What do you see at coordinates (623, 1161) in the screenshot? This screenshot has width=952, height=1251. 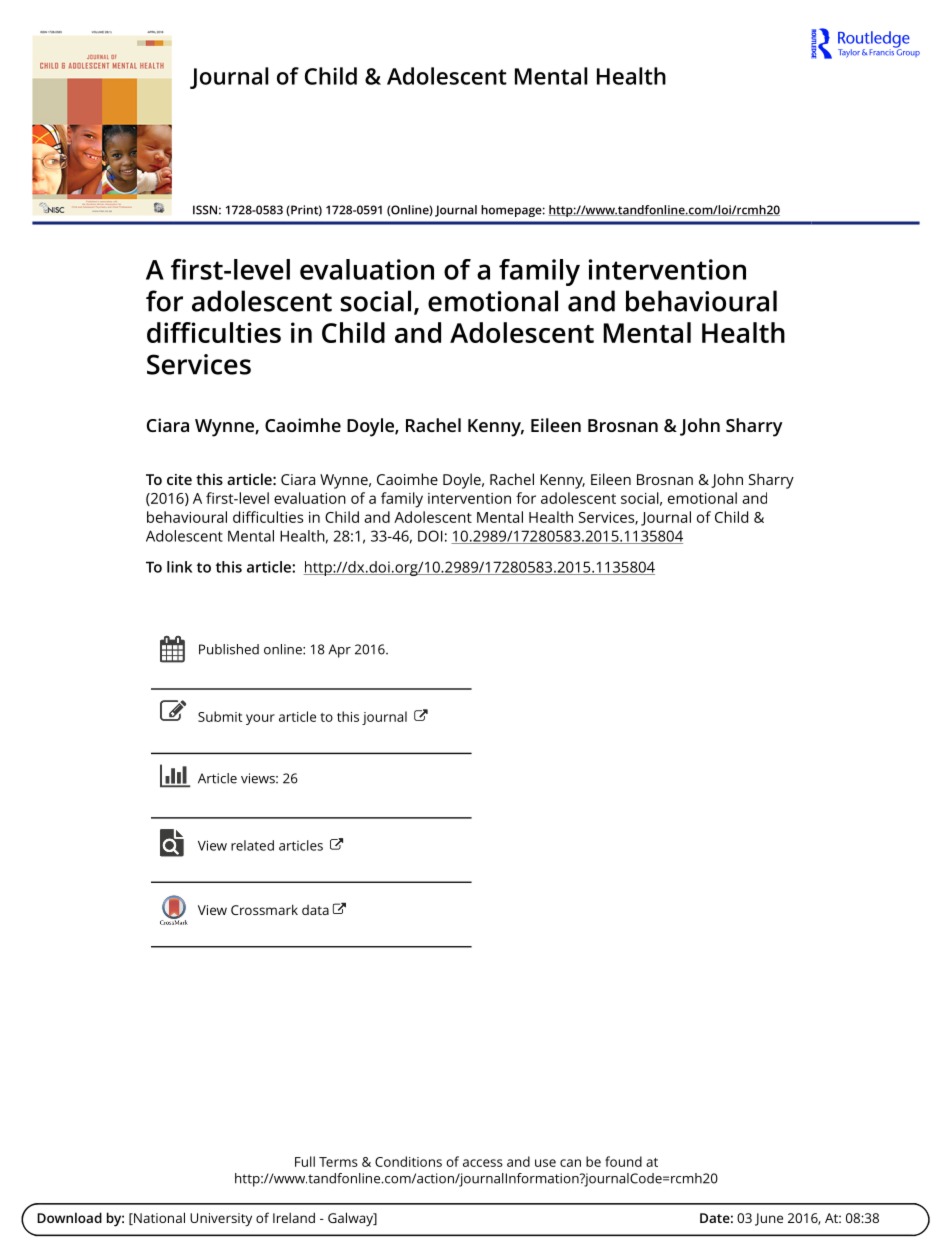 I see `found` at bounding box center [623, 1161].
